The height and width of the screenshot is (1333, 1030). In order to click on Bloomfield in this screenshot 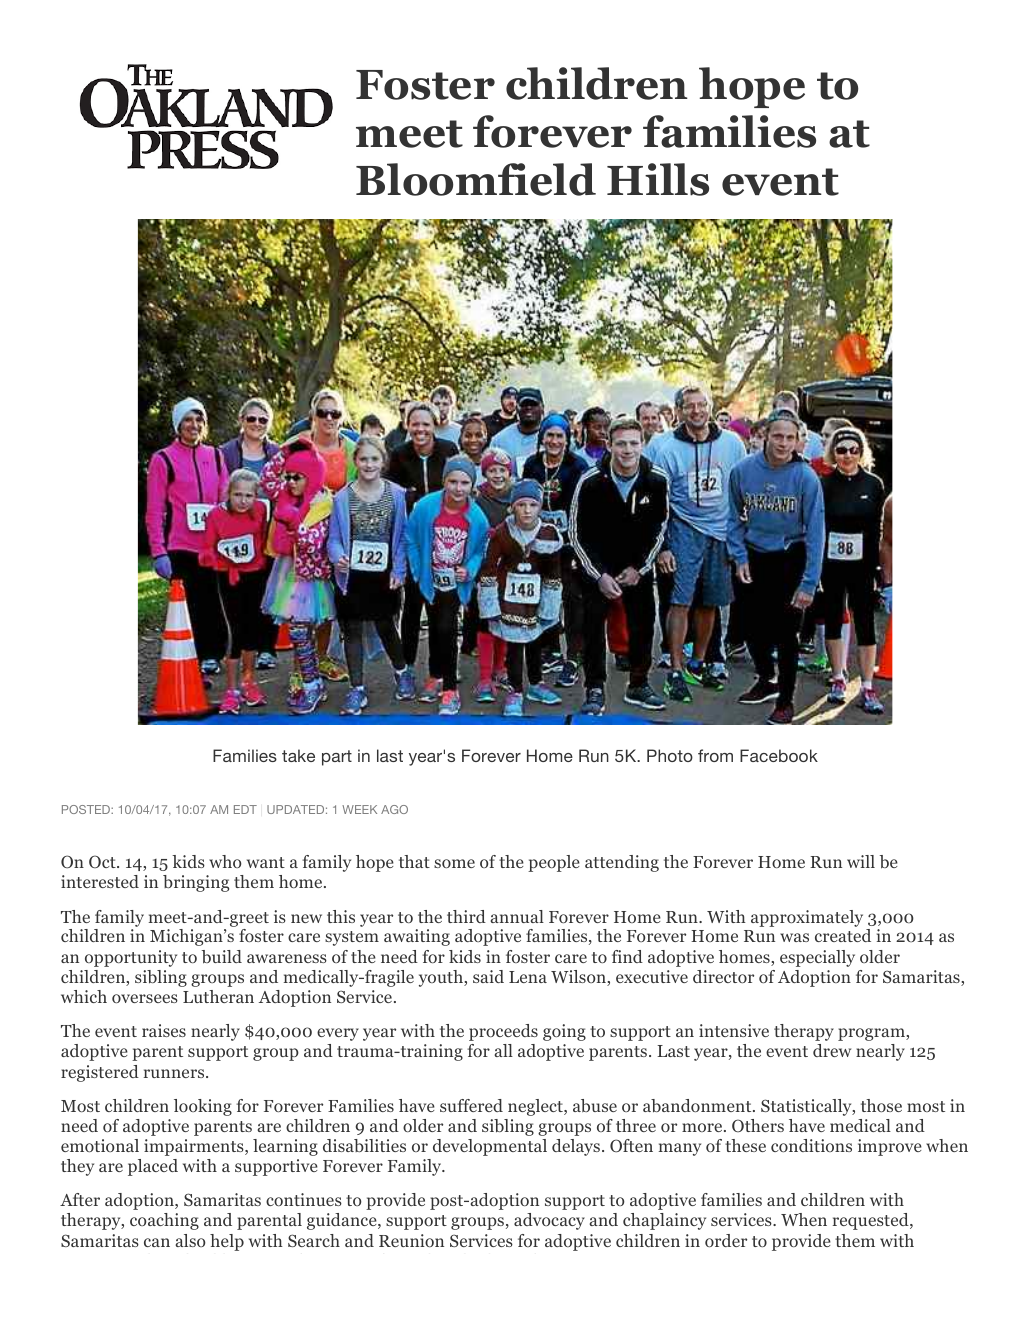, I will do `click(476, 179)`.
